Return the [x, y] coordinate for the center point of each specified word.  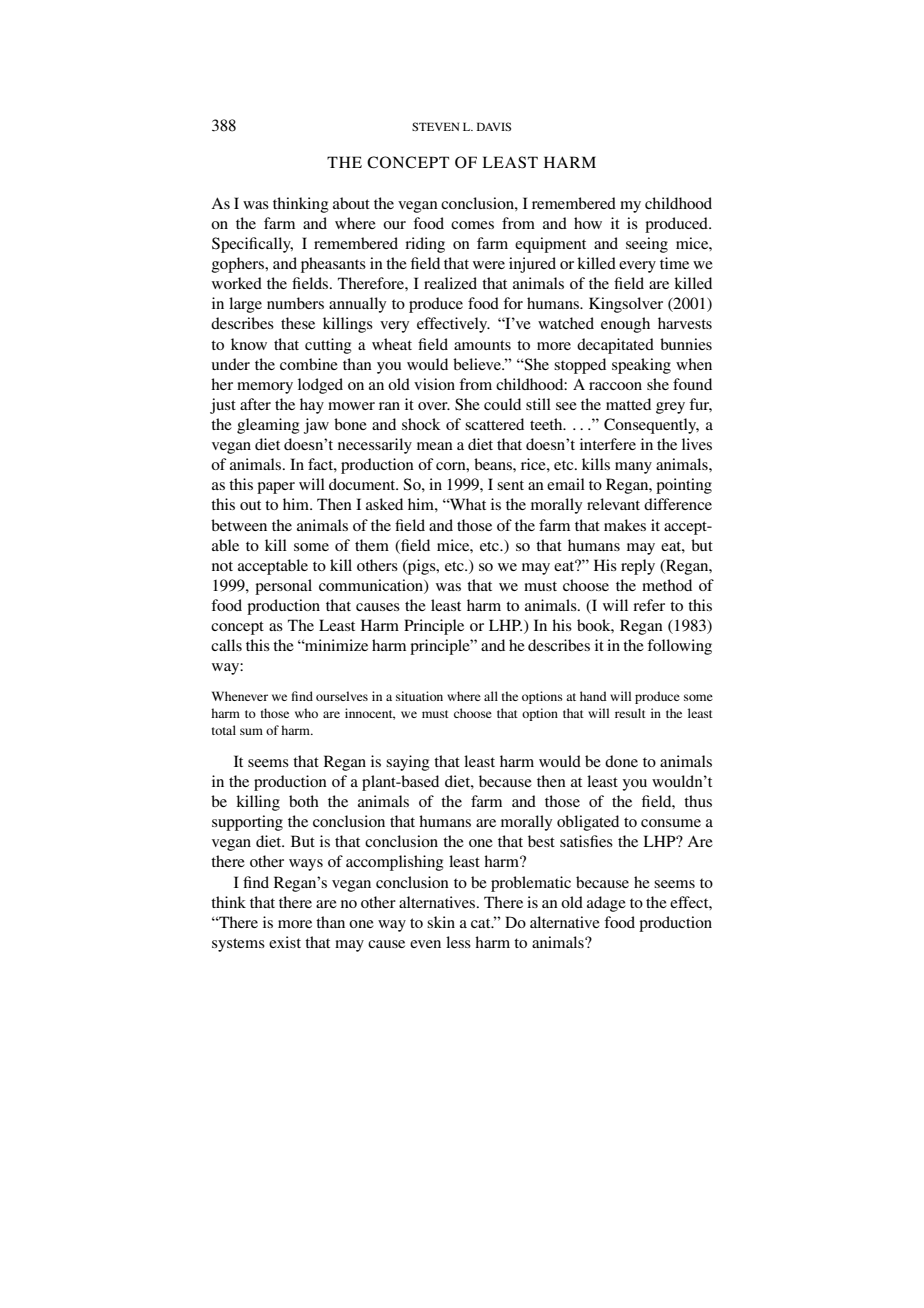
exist [285, 942]
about [351, 203]
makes [625, 525]
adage [606, 904]
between [239, 525]
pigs [422, 567]
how [588, 223]
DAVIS [494, 126]
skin [441, 922]
